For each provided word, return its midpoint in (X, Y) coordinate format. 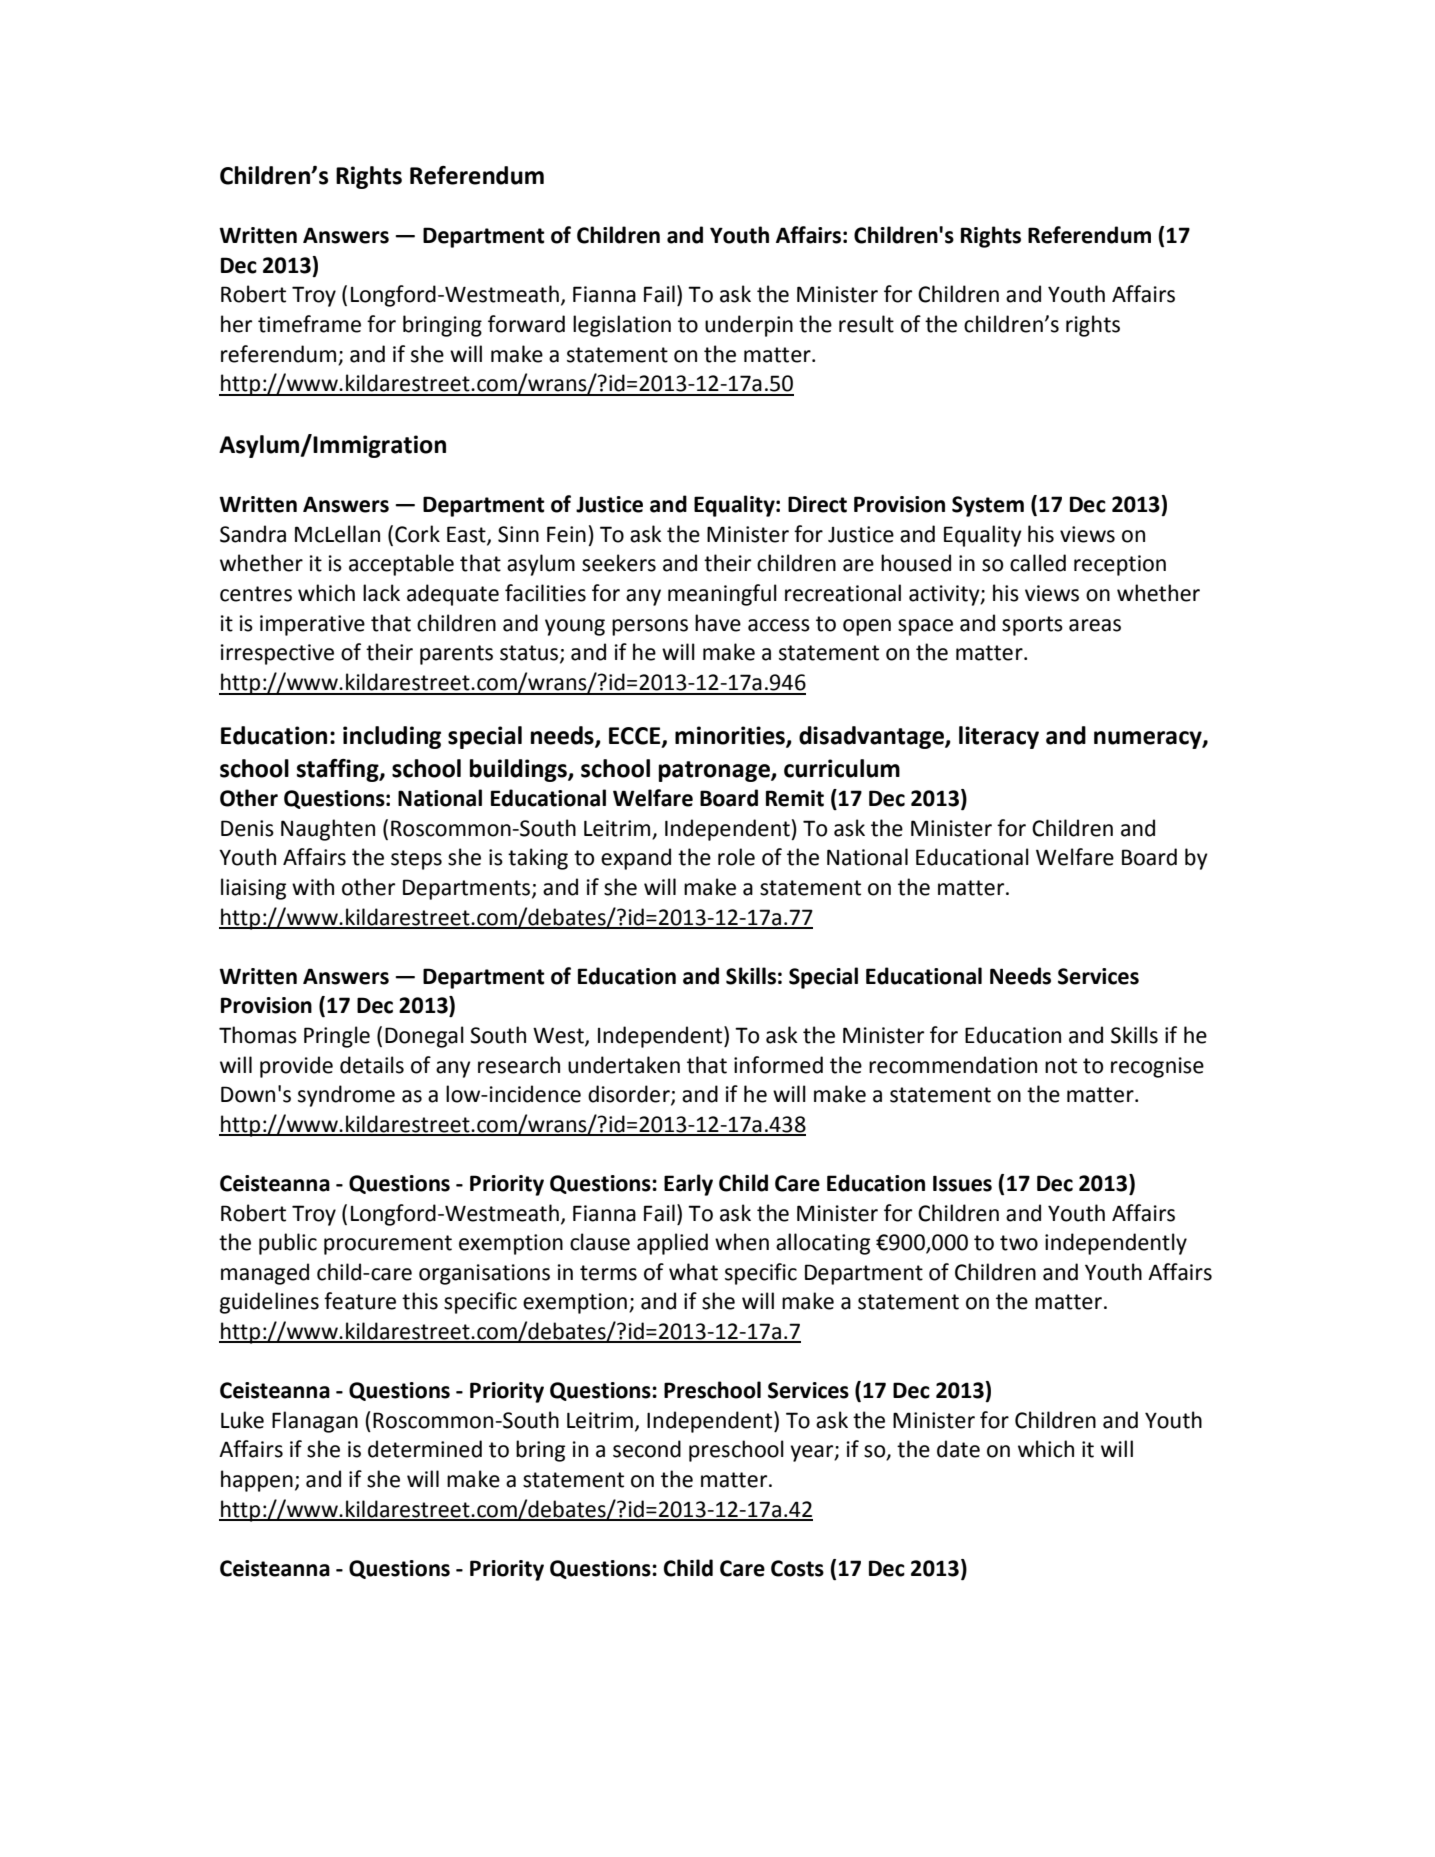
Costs (797, 1568)
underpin (749, 326)
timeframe (309, 324)
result (866, 324)
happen (257, 1481)
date (958, 1449)
